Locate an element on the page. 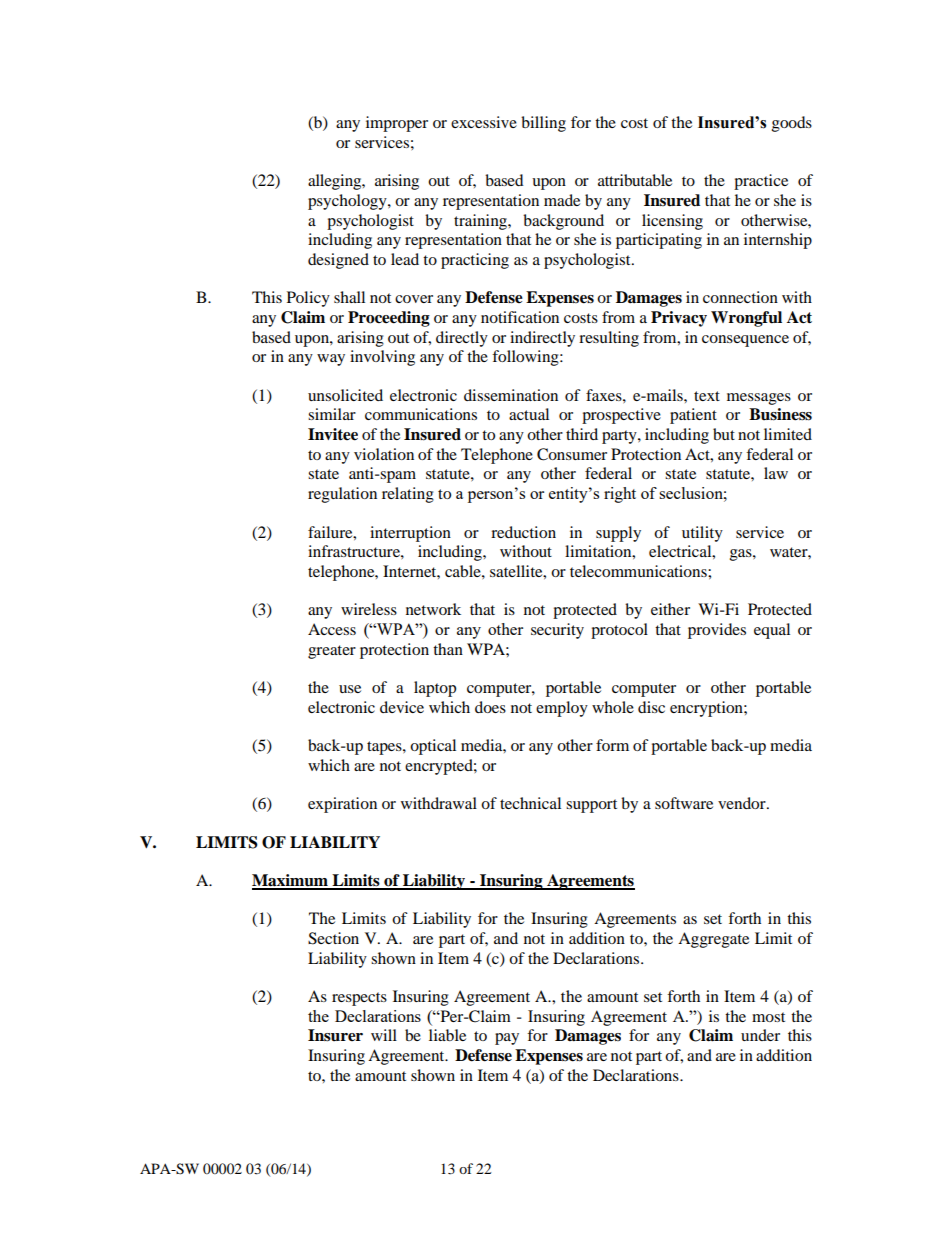 Image resolution: width=952 pixels, height=1233 pixels. pay is located at coordinates (507, 1039).
